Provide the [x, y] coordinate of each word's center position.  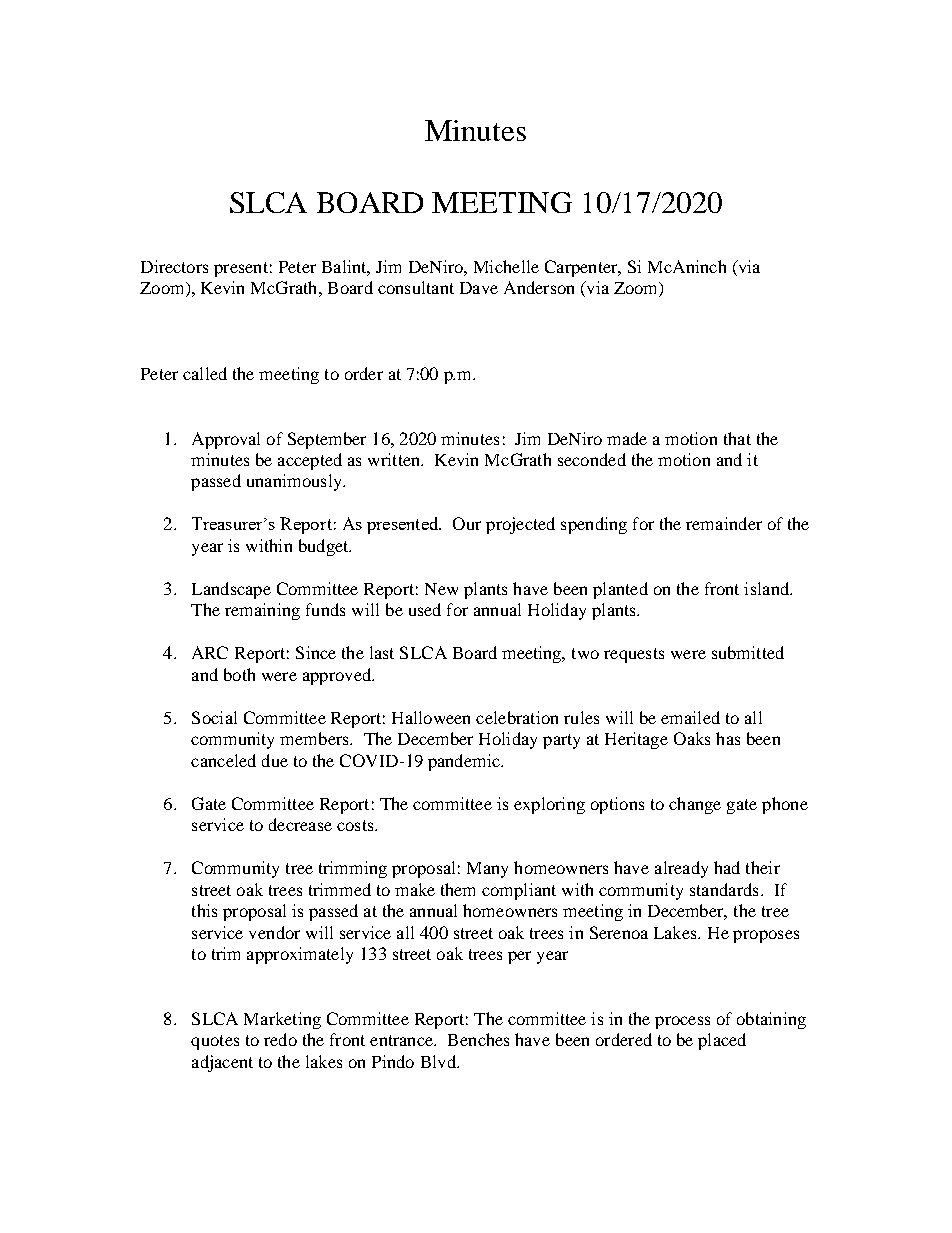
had [727, 867]
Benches [478, 1039]
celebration [517, 717]
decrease [300, 824]
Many [487, 870]
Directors [174, 266]
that [737, 438]
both [239, 674]
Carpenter [582, 268]
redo [280, 1039]
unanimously [295, 482]
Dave [479, 288]
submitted [748, 652]
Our [467, 523]
